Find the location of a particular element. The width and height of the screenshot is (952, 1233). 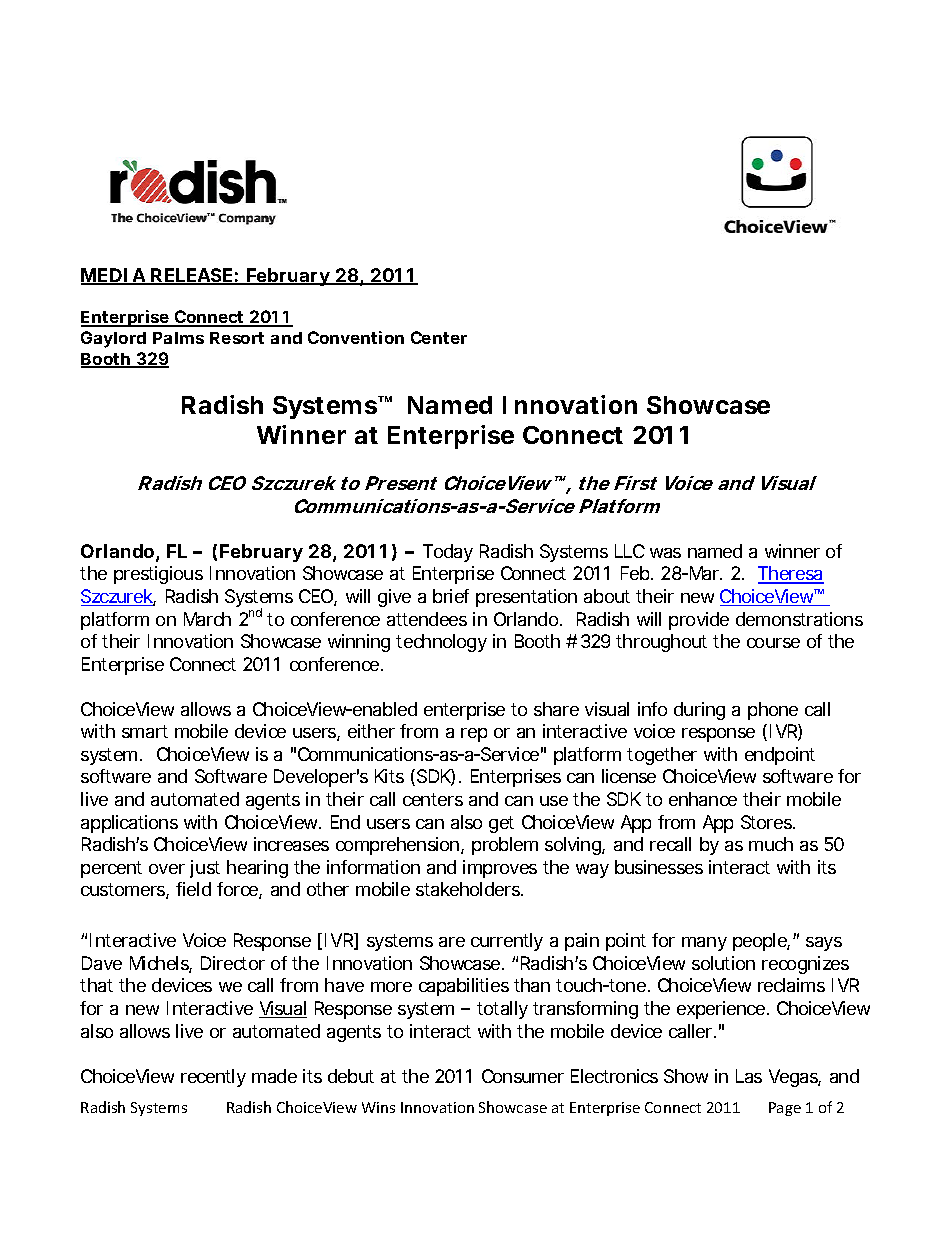

was is located at coordinates (665, 553).
